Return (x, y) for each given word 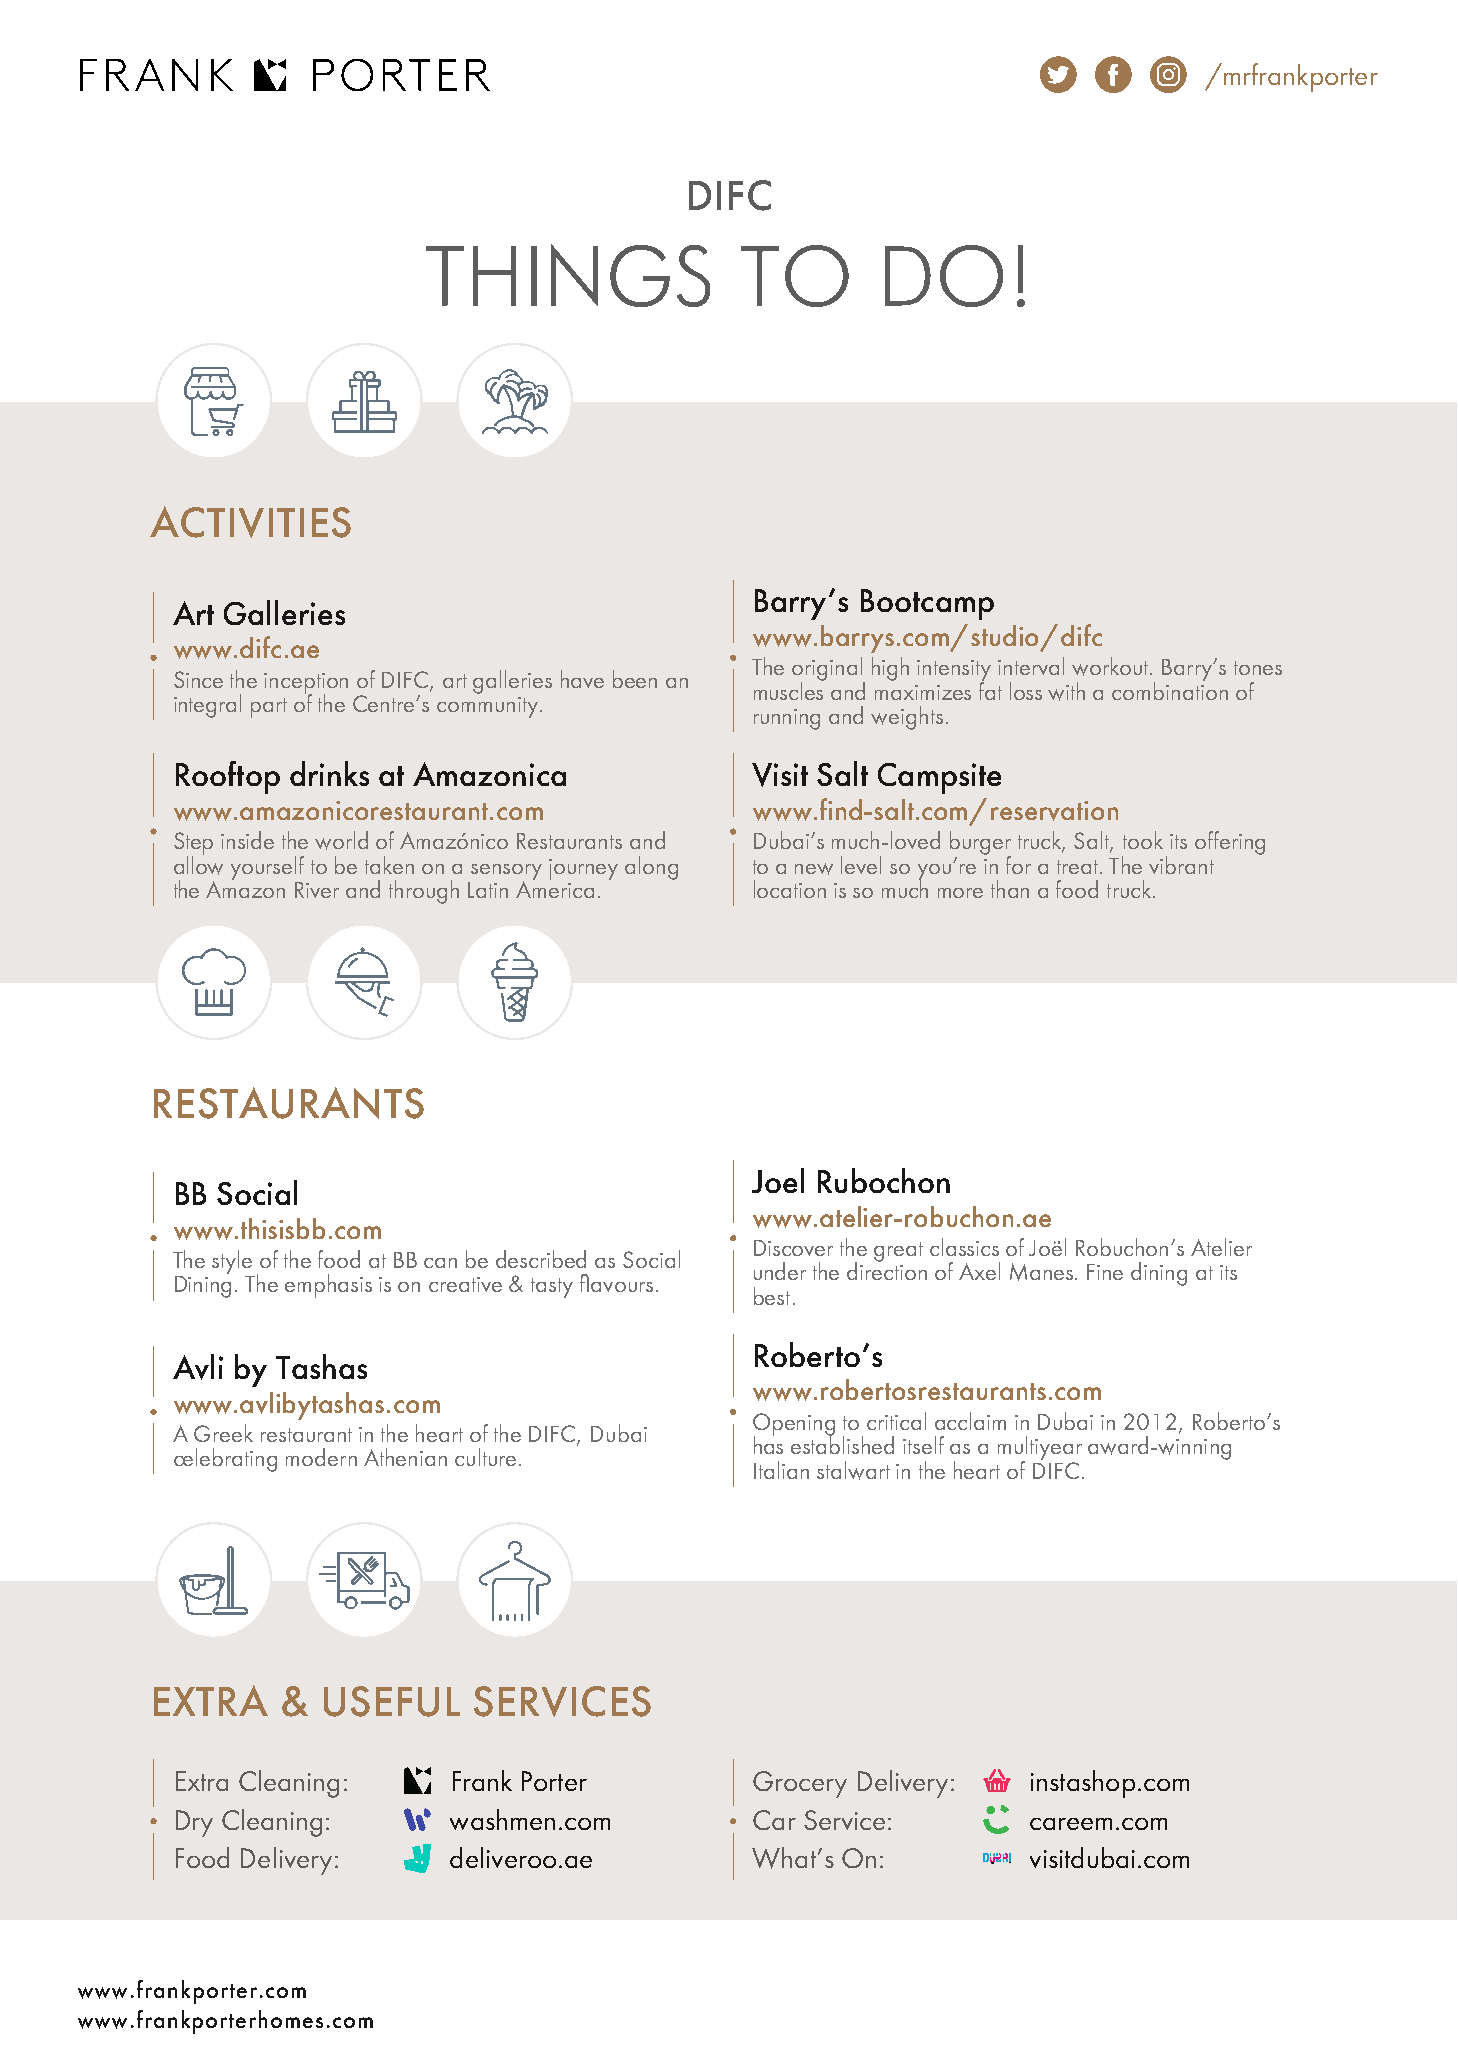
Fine (1105, 1272)
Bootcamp (927, 604)
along (651, 868)
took (1143, 840)
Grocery (800, 1784)
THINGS (568, 275)
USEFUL (392, 1701)
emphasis (328, 1286)
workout (1112, 666)
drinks (329, 773)
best (772, 1296)
